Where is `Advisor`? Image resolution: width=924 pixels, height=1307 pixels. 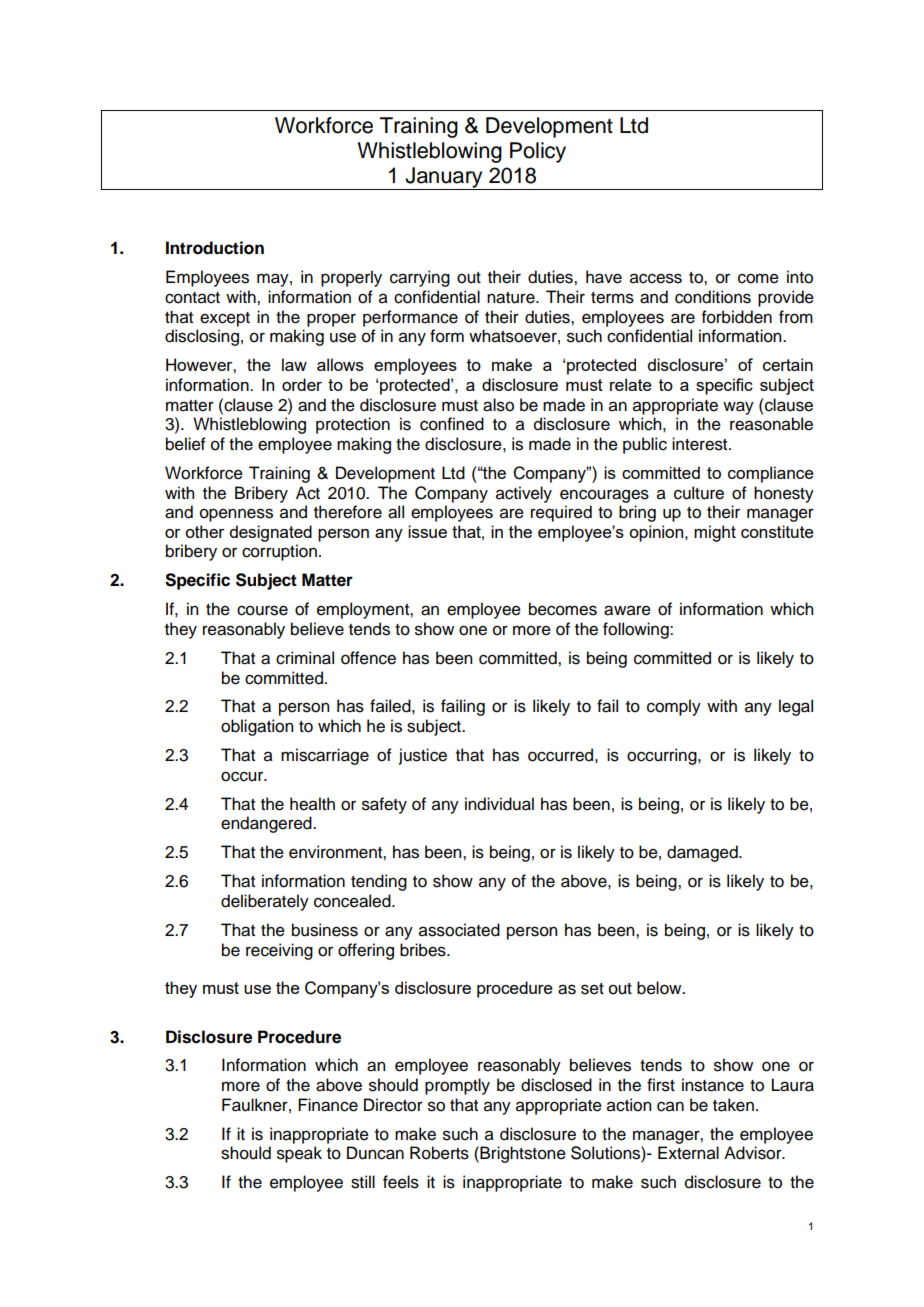 Advisor is located at coordinates (754, 1153).
